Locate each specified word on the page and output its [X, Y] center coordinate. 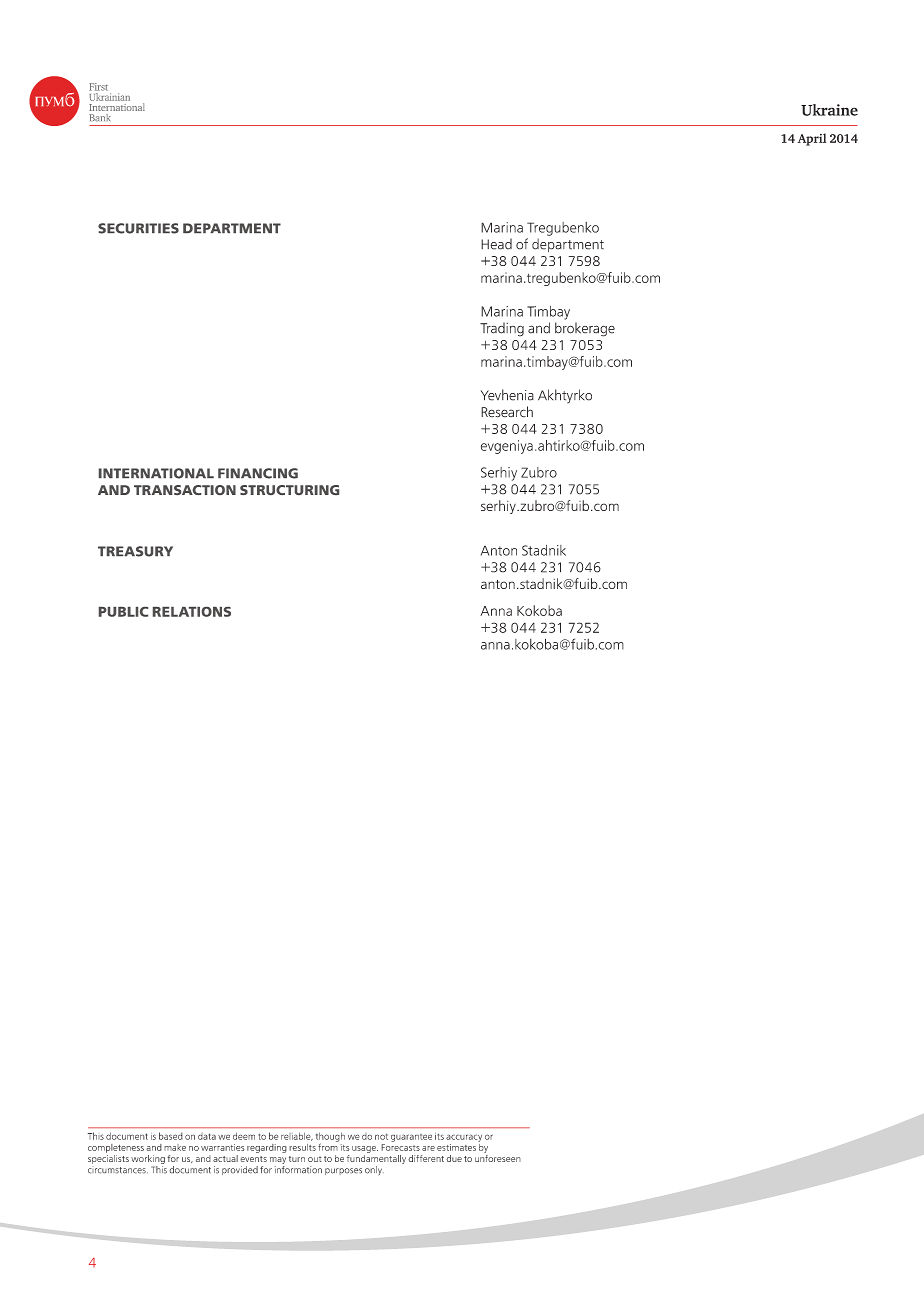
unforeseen [498, 1157]
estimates [456, 1147]
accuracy [464, 1138]
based [171, 1136]
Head [496, 244]
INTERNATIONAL [156, 473]
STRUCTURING [289, 490]
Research [507, 412]
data [207, 1136]
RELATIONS [192, 612]
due [454, 1158]
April [812, 139]
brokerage [585, 329]
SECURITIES [138, 228]
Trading [502, 329]
